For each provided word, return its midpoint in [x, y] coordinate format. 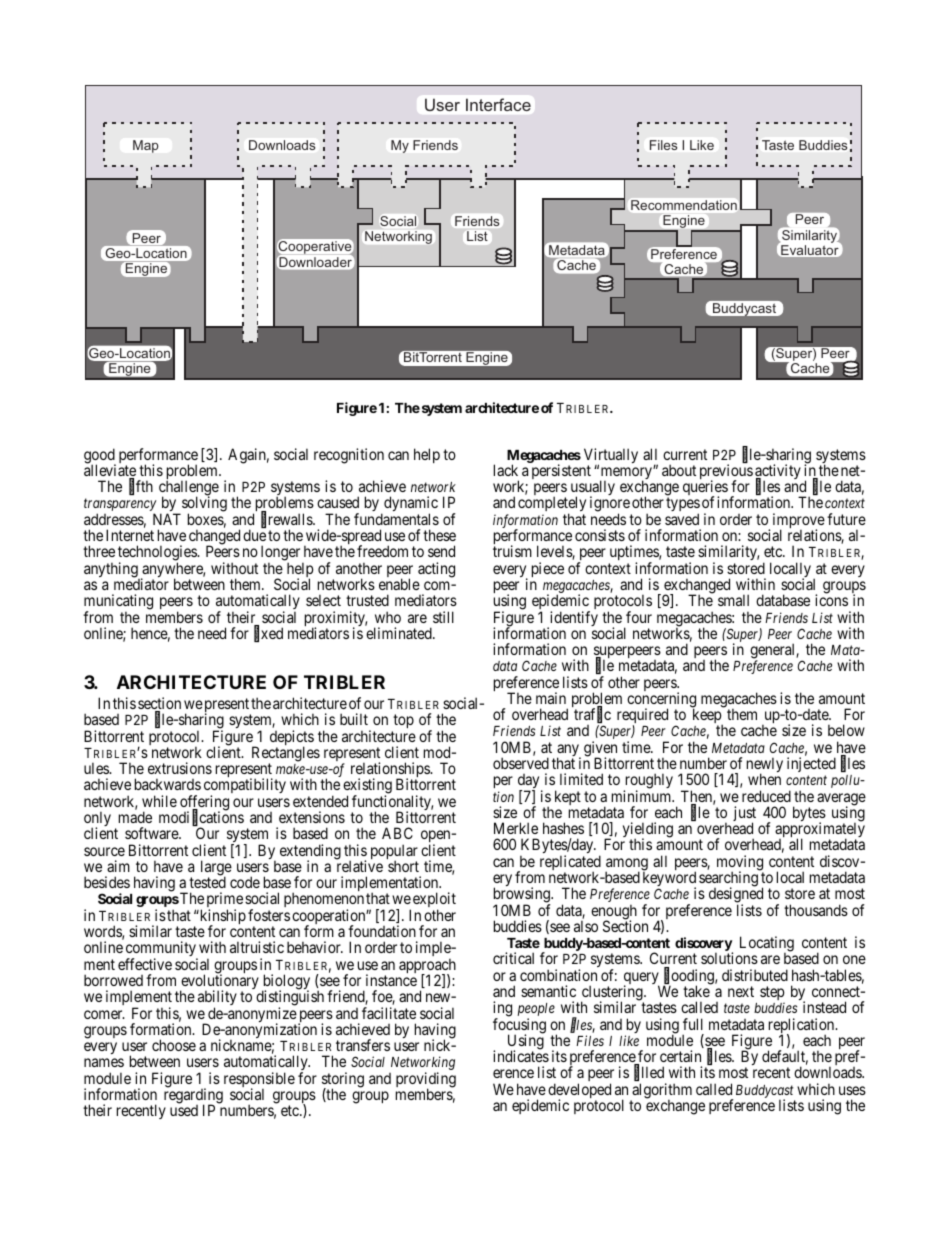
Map [145, 146]
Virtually [611, 457]
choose [174, 1045]
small [733, 600]
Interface [498, 104]
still [443, 617]
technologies [158, 554]
